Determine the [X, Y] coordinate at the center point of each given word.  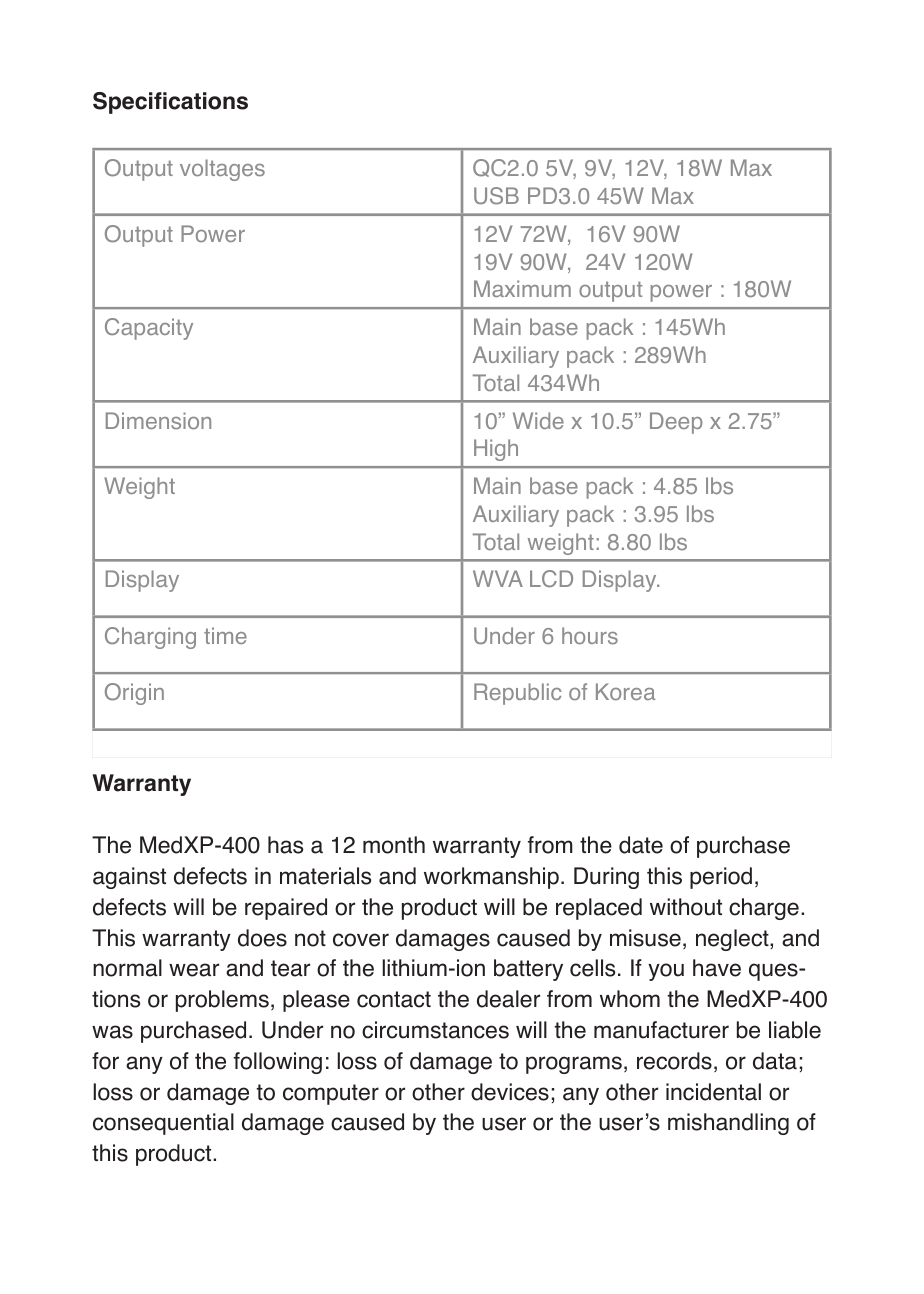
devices [510, 1092]
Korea [625, 691]
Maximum [522, 288]
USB [496, 196]
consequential [163, 1124]
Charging [150, 638]
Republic [517, 694]
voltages [222, 170]
